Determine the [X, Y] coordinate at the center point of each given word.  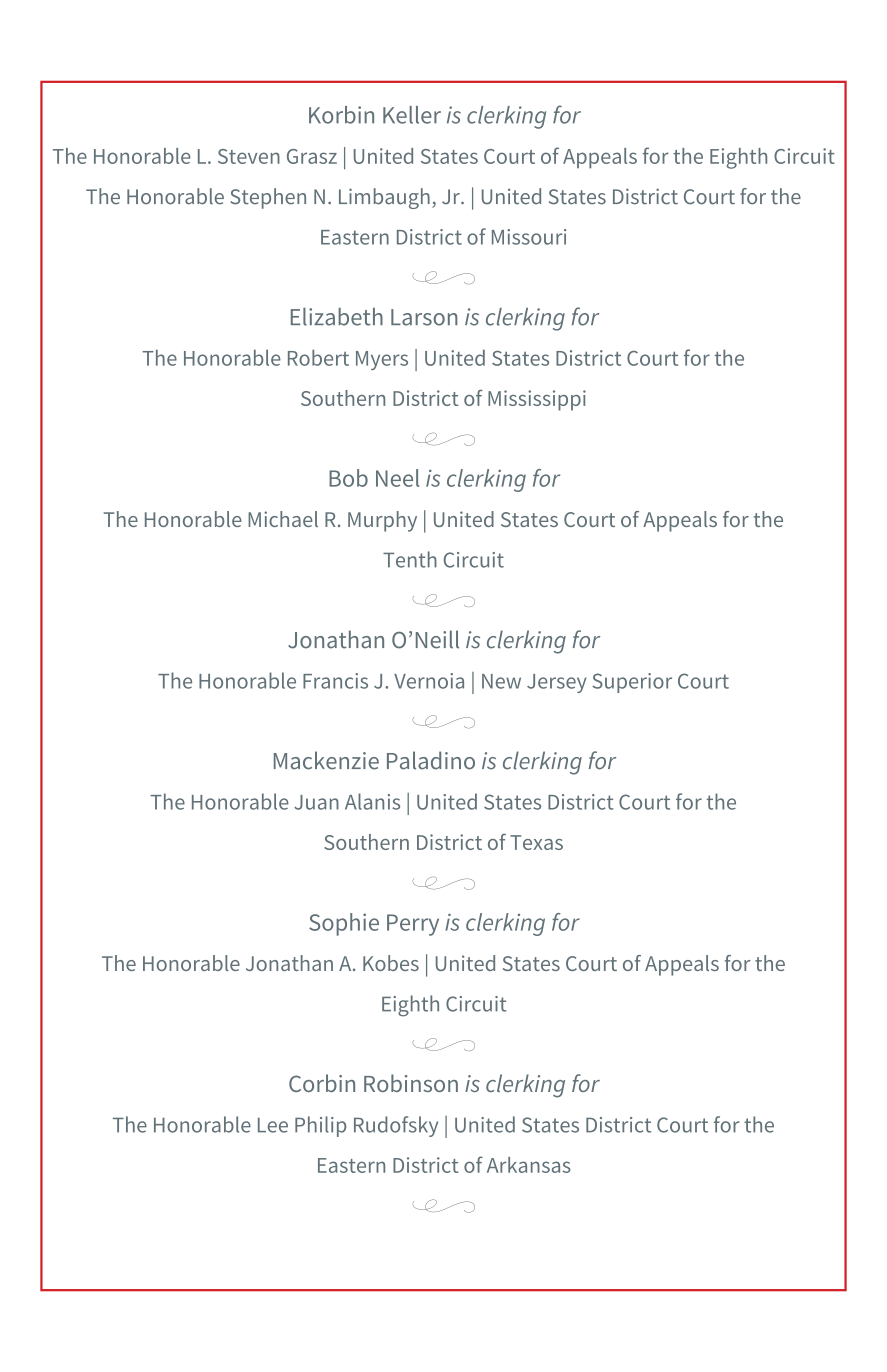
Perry [413, 925]
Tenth [410, 559]
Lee [273, 1125]
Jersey [557, 683]
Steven [249, 156]
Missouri [529, 237]
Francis [335, 681]
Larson [424, 317]
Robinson [411, 1083]
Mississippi [537, 400]
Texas [536, 842]
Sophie [344, 924]
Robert [318, 358]
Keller [412, 115]
